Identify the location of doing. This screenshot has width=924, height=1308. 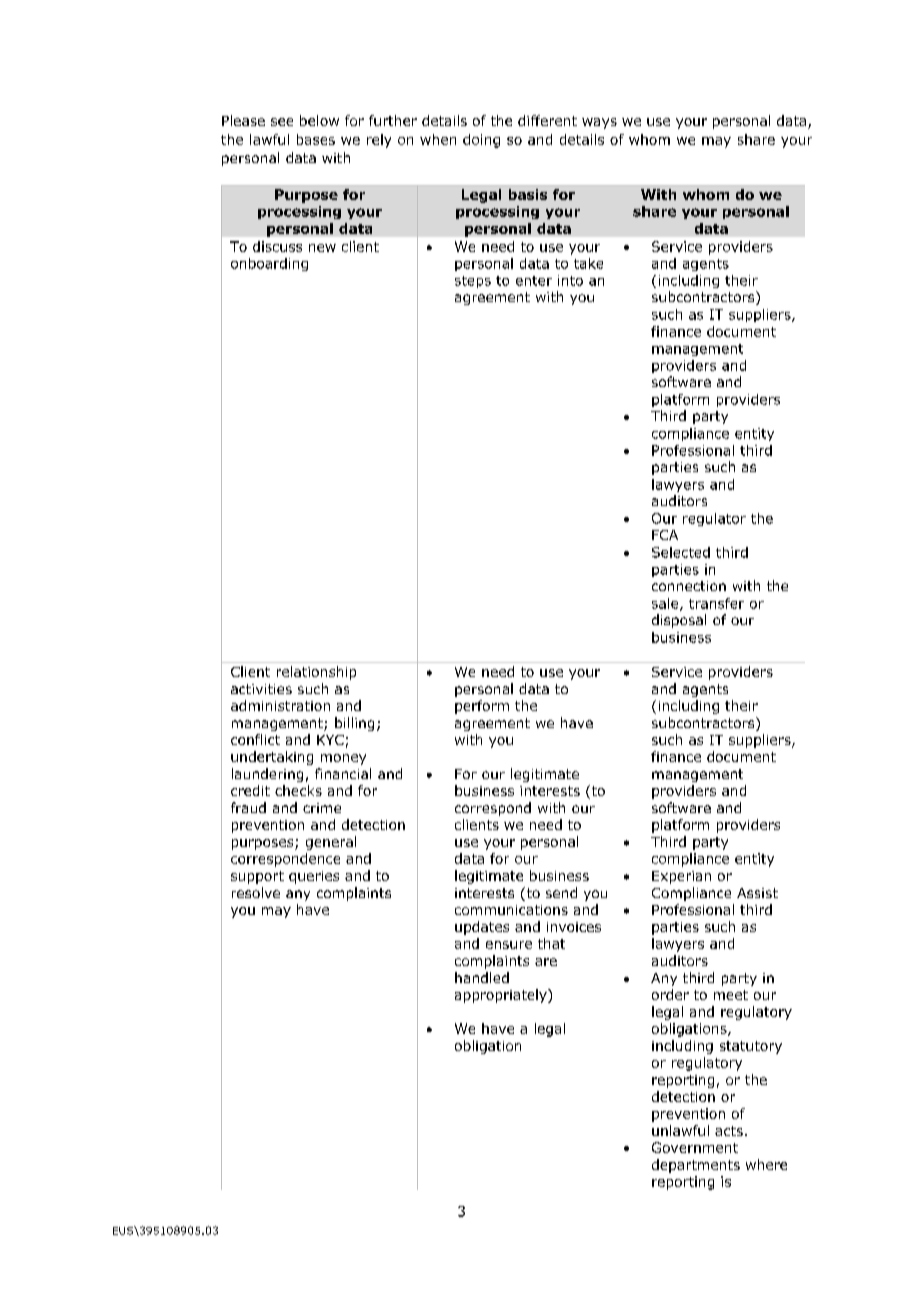
(481, 141).
